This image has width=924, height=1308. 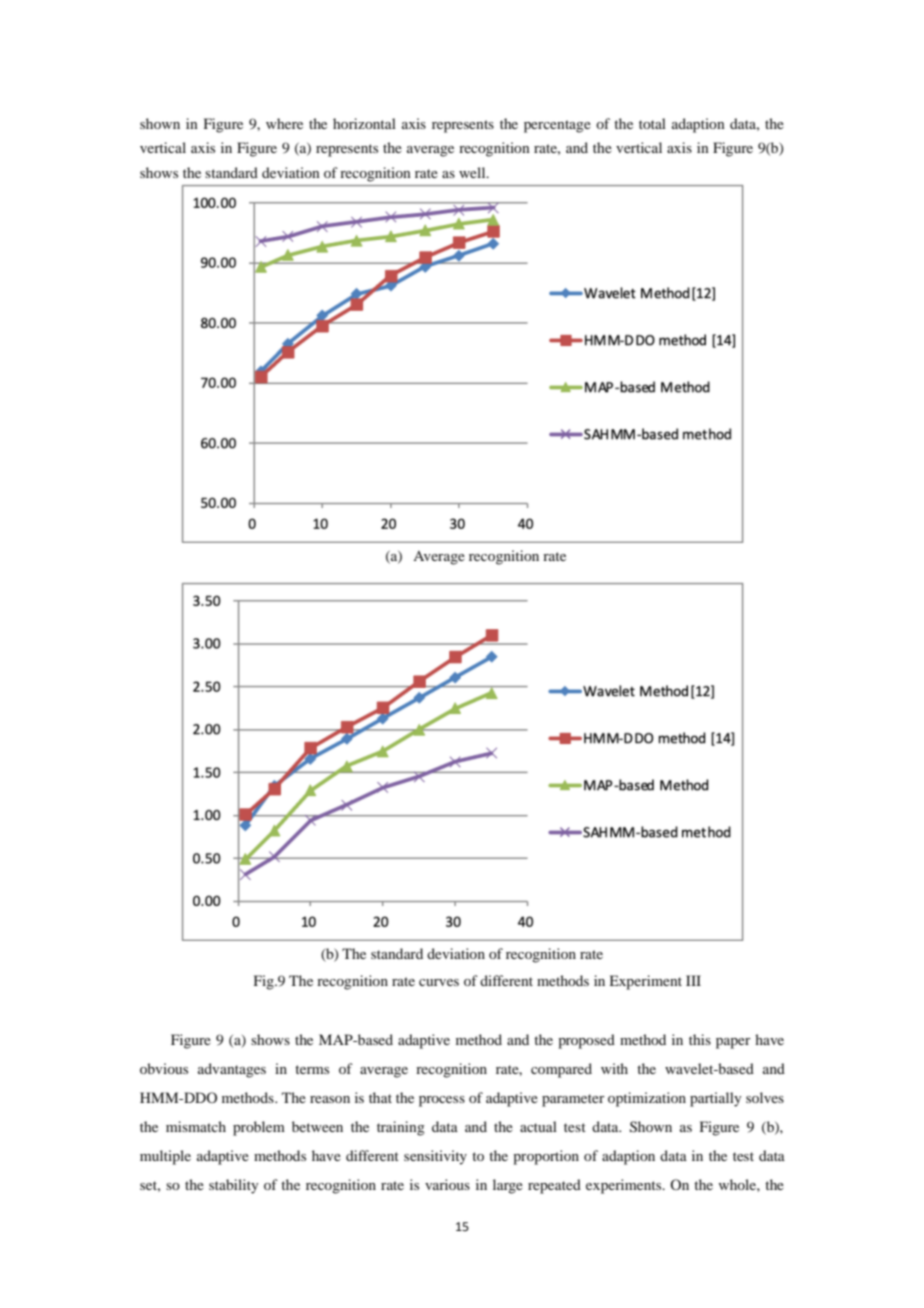 What do you see at coordinates (439, 982) in the image?
I see `curves` at bounding box center [439, 982].
